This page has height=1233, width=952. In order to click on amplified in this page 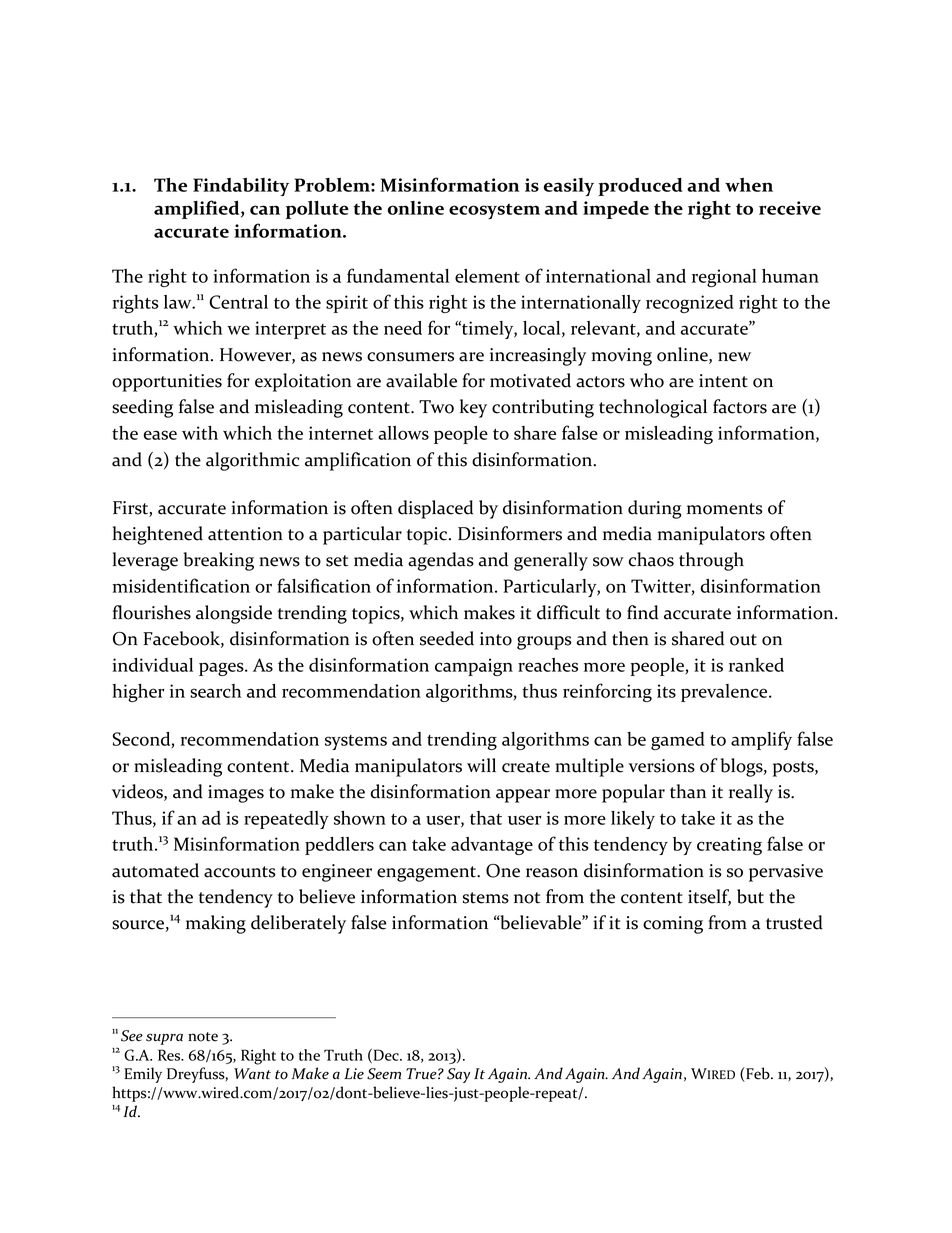, I will do `click(198, 209)`.
